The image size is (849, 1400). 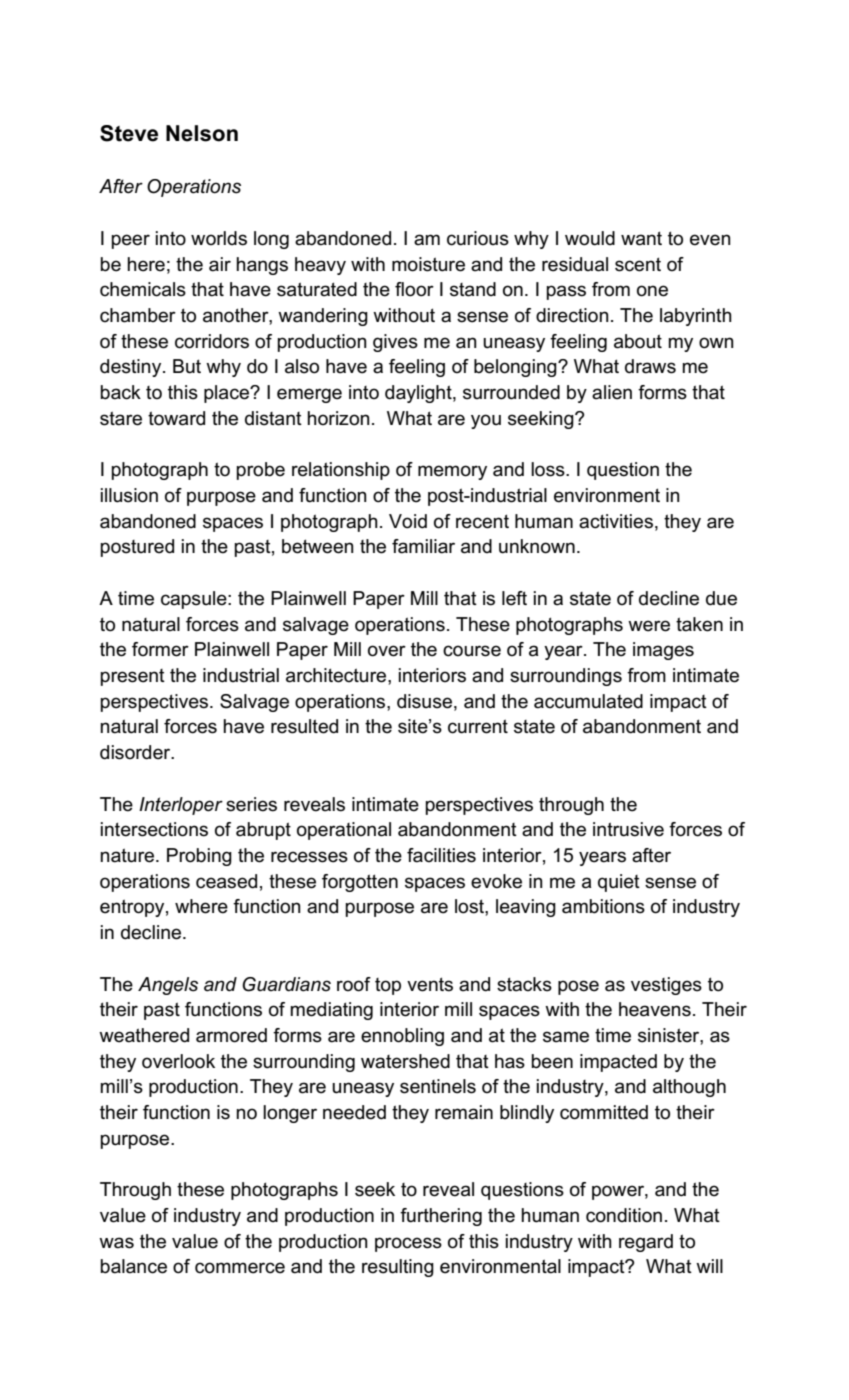 I want to click on regard, so click(x=646, y=1243).
